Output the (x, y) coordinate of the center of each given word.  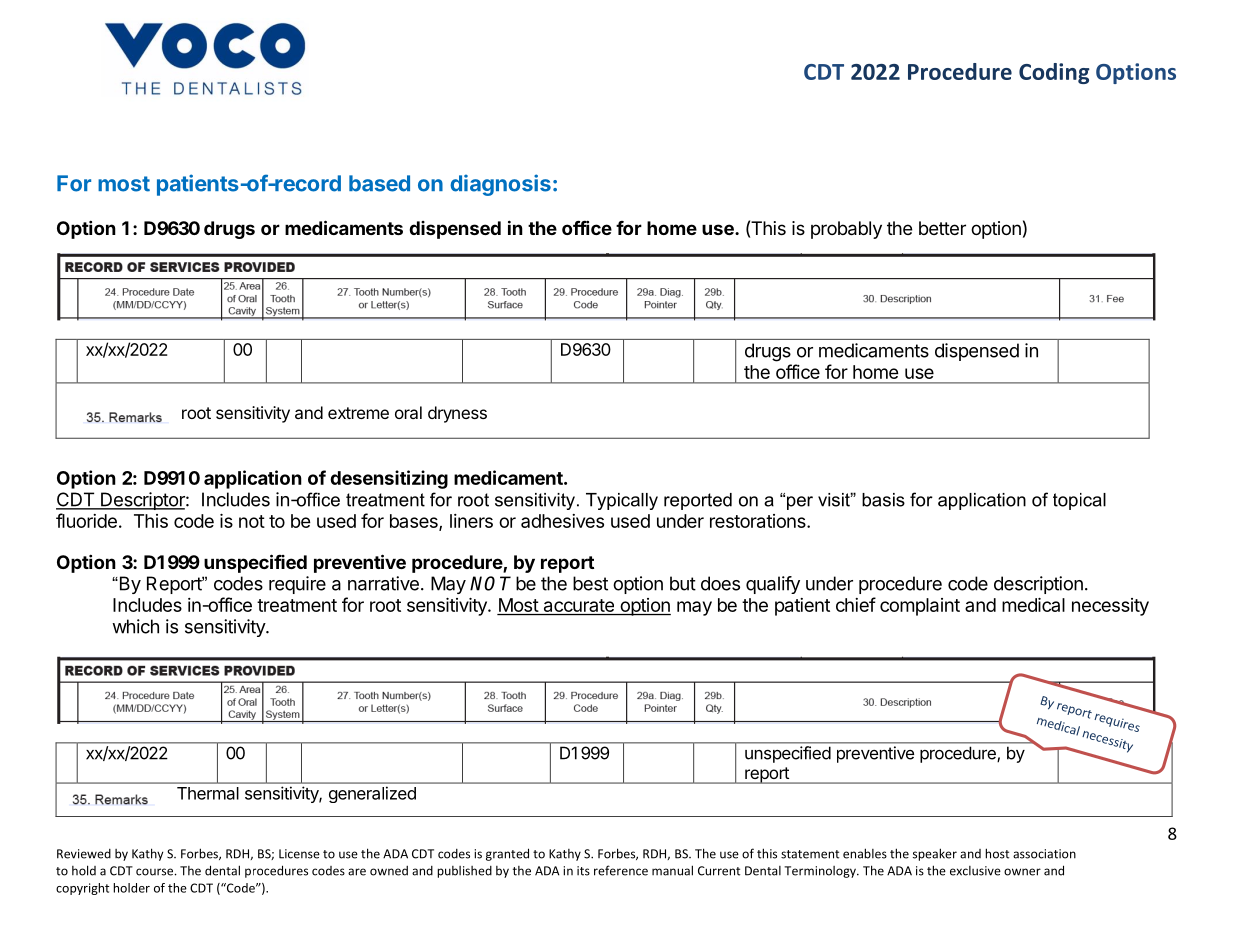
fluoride (86, 520)
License (299, 854)
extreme (358, 413)
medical (1033, 605)
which (135, 626)
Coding (1054, 73)
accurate (578, 607)
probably (846, 230)
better (942, 228)
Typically (622, 501)
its (583, 871)
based (379, 183)
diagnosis (500, 185)
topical (1079, 501)
